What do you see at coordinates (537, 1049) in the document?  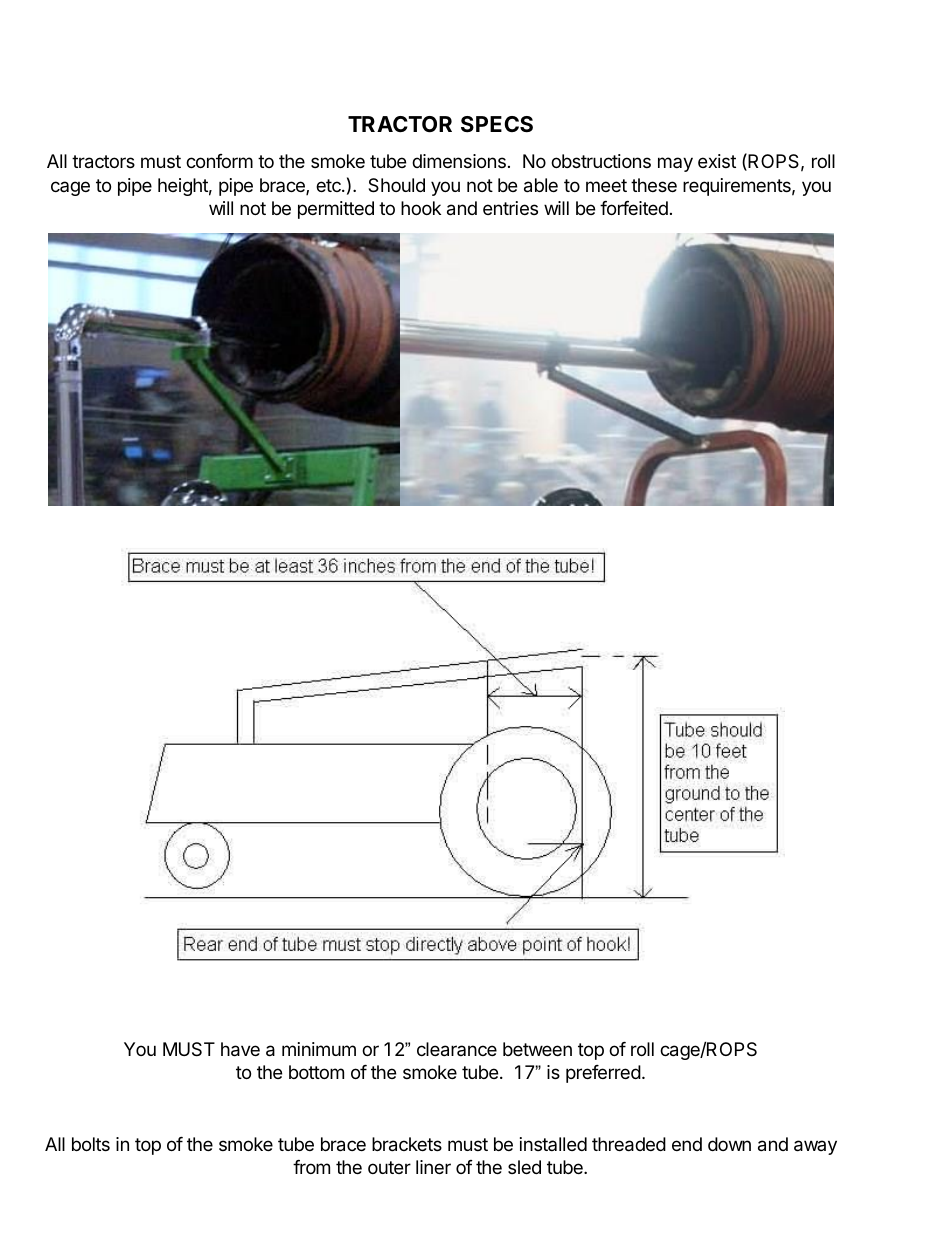 I see `between` at bounding box center [537, 1049].
